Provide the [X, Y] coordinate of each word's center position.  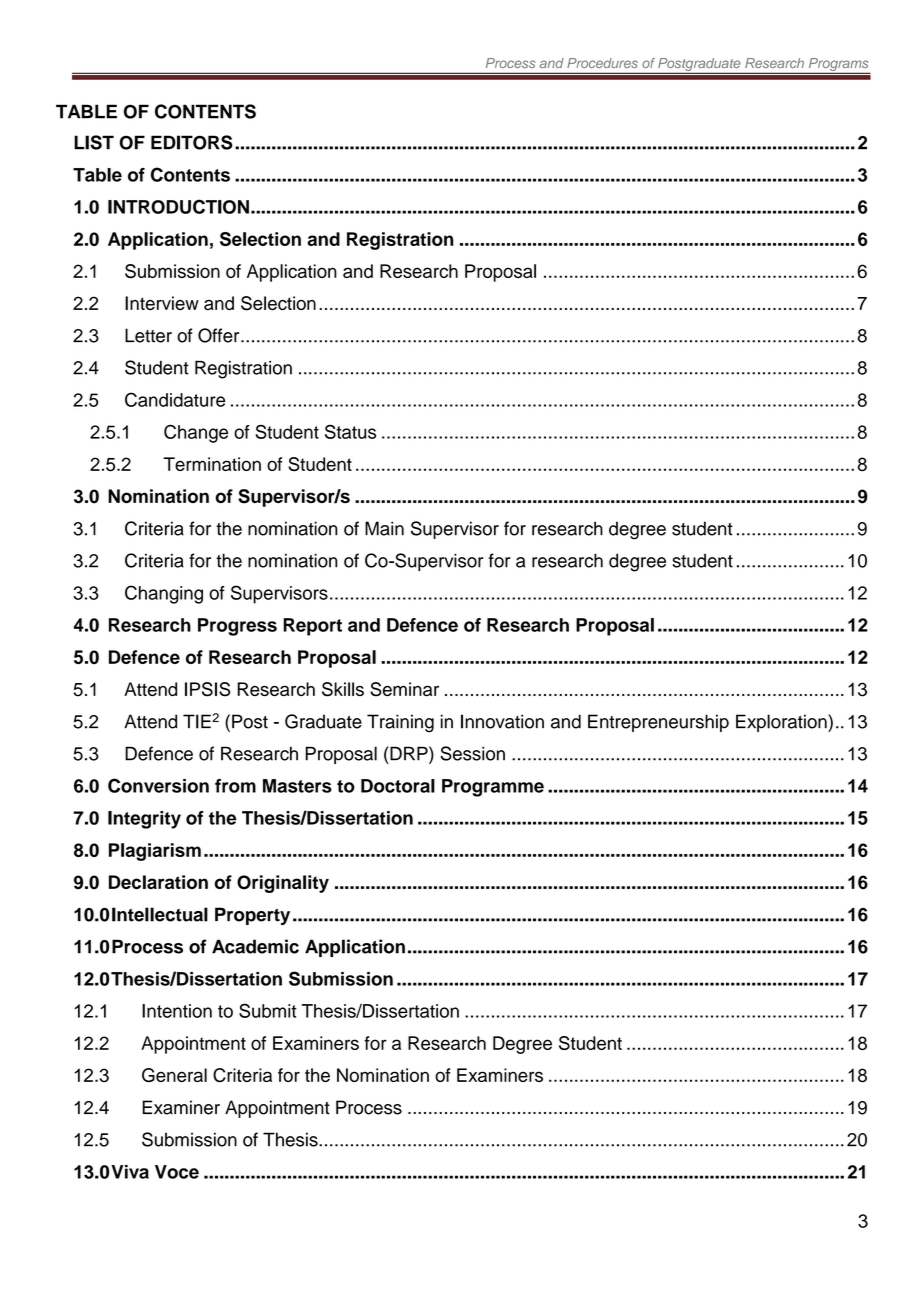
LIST [94, 142]
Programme [493, 788]
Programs [838, 66]
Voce [177, 1172]
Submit [268, 1010]
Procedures [602, 63]
